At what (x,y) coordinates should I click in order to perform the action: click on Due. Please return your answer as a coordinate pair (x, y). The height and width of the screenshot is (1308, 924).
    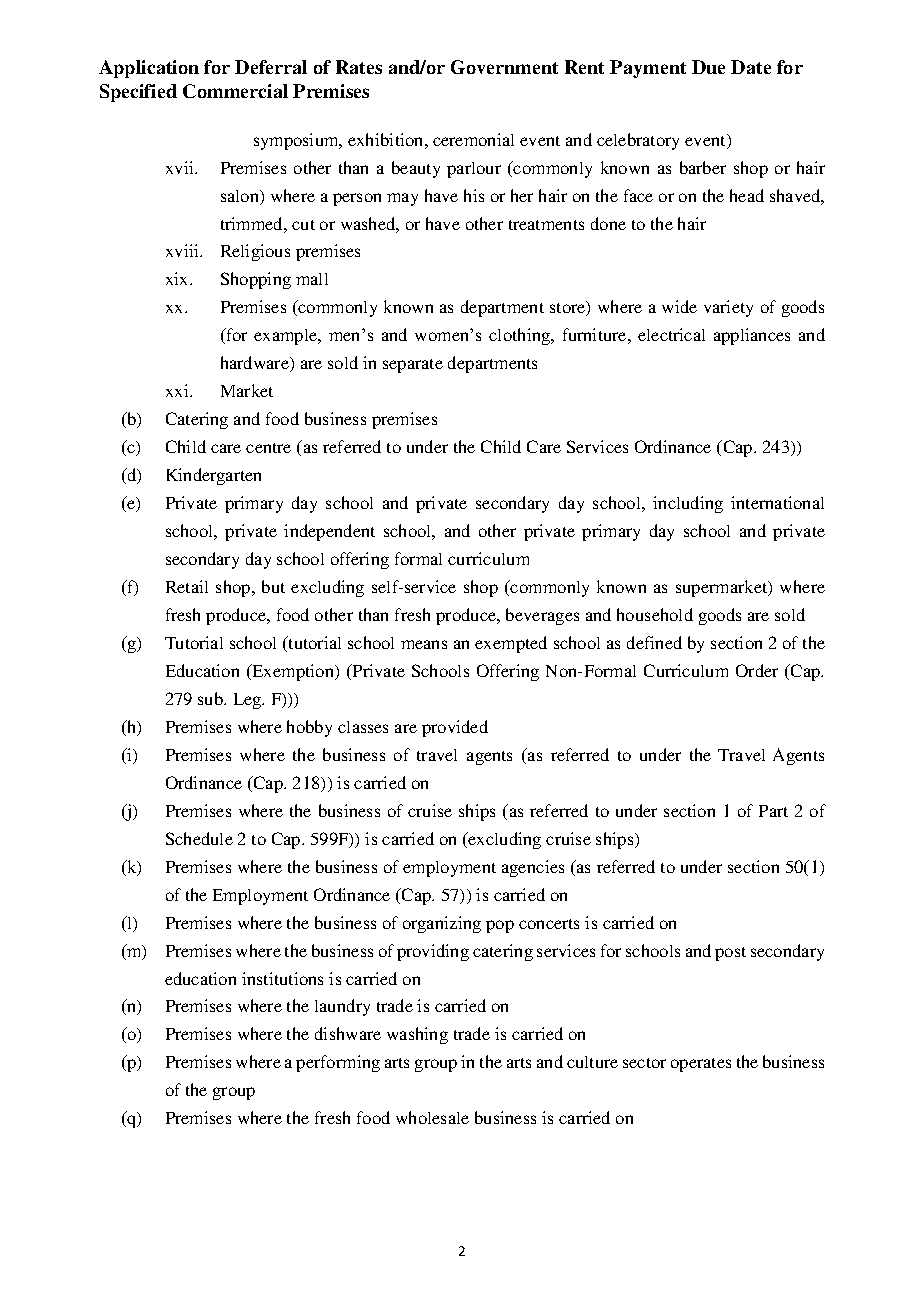
    Looking at the image, I should click on (708, 67).
